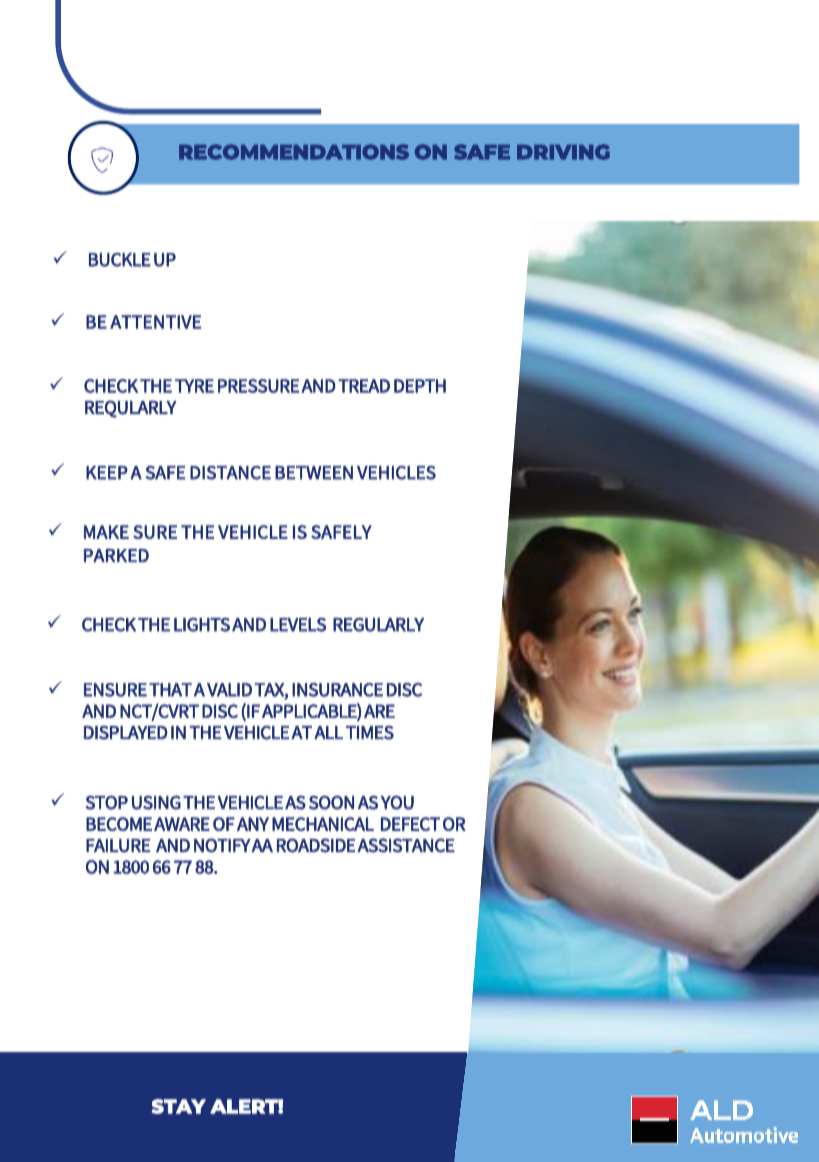 The width and height of the document is (819, 1162). I want to click on VALID, so click(229, 690).
